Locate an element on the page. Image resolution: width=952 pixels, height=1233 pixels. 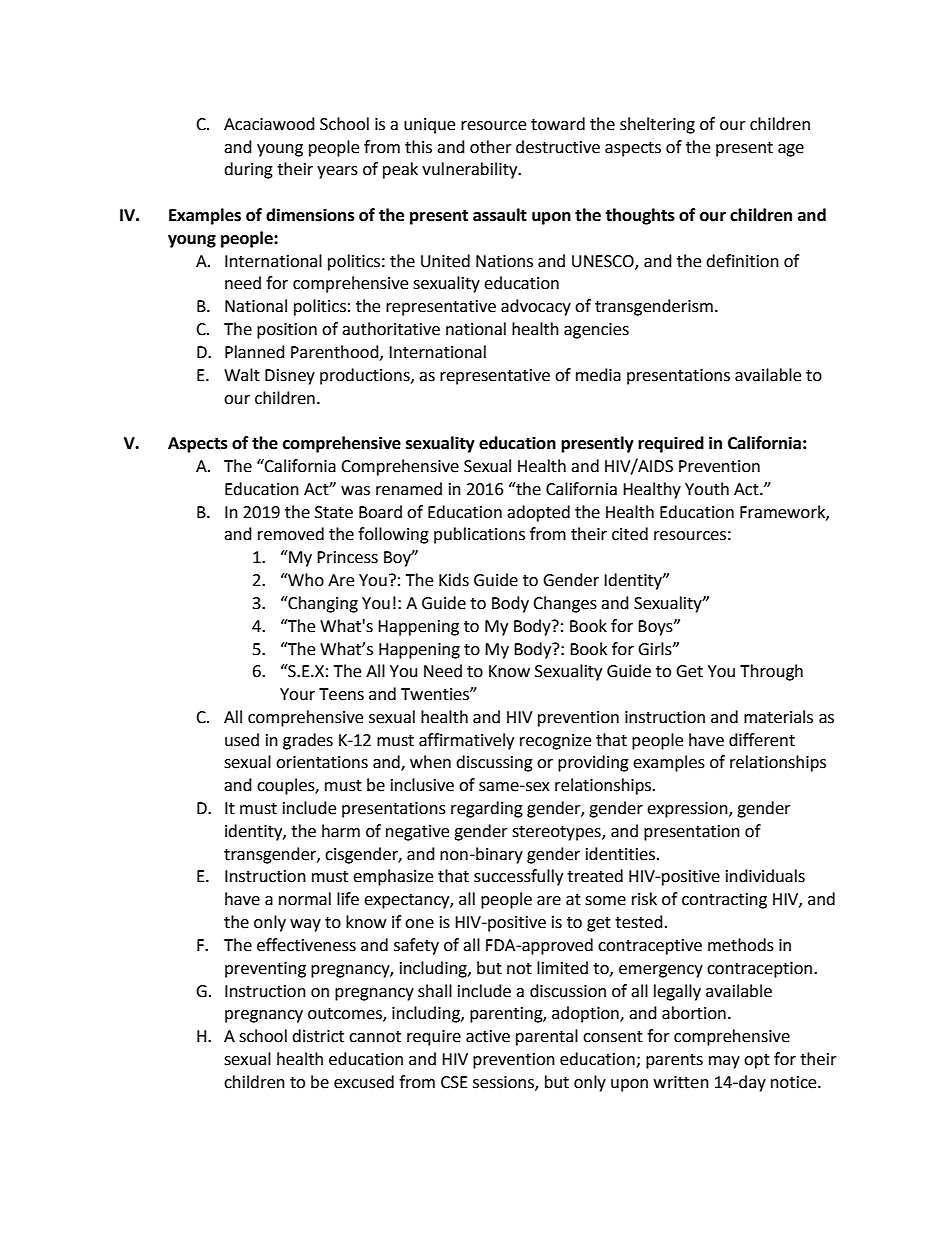
normal is located at coordinates (305, 899).
